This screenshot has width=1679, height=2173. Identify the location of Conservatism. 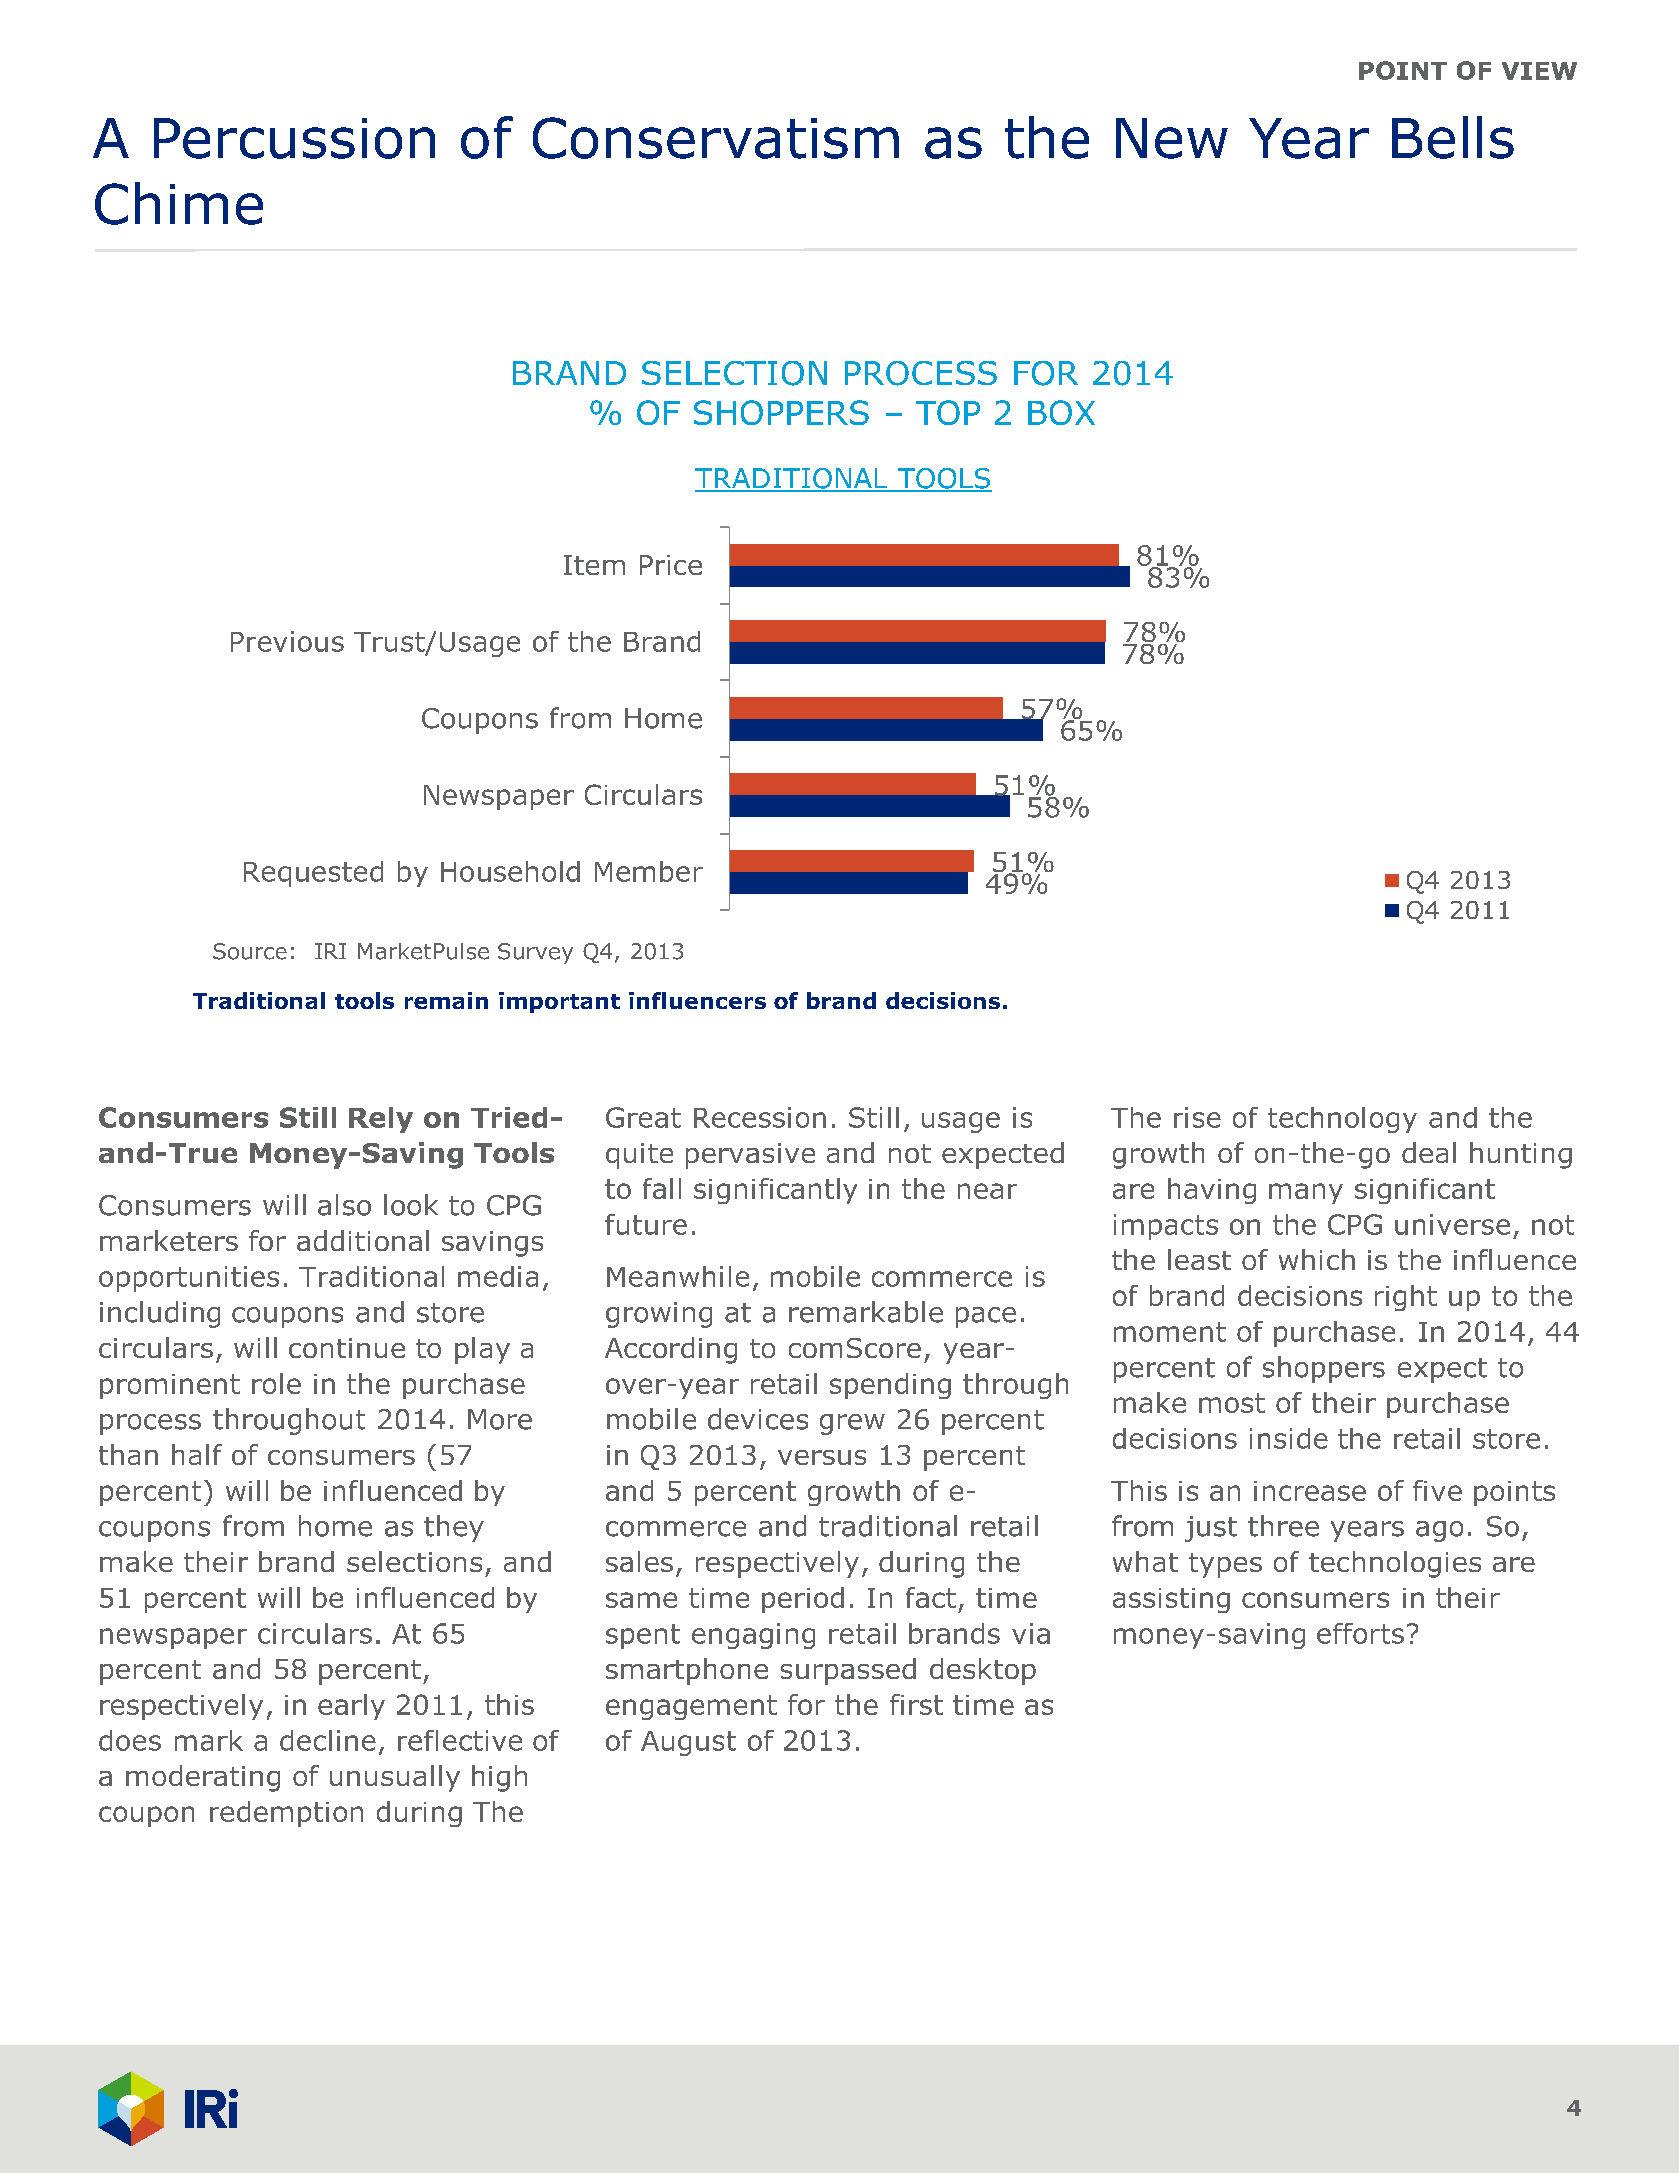
(716, 138).
